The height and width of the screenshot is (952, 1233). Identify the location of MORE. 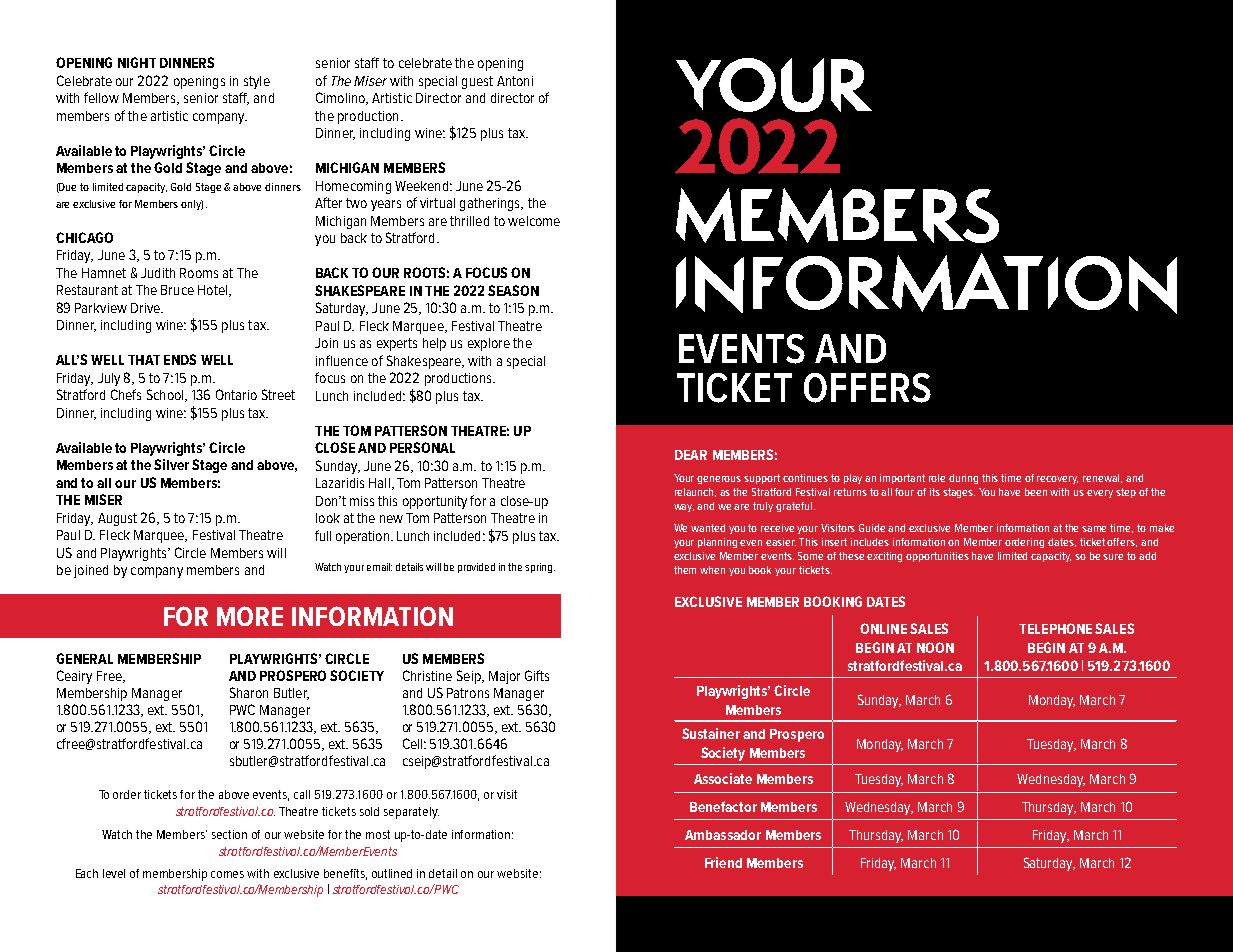
(250, 616).
